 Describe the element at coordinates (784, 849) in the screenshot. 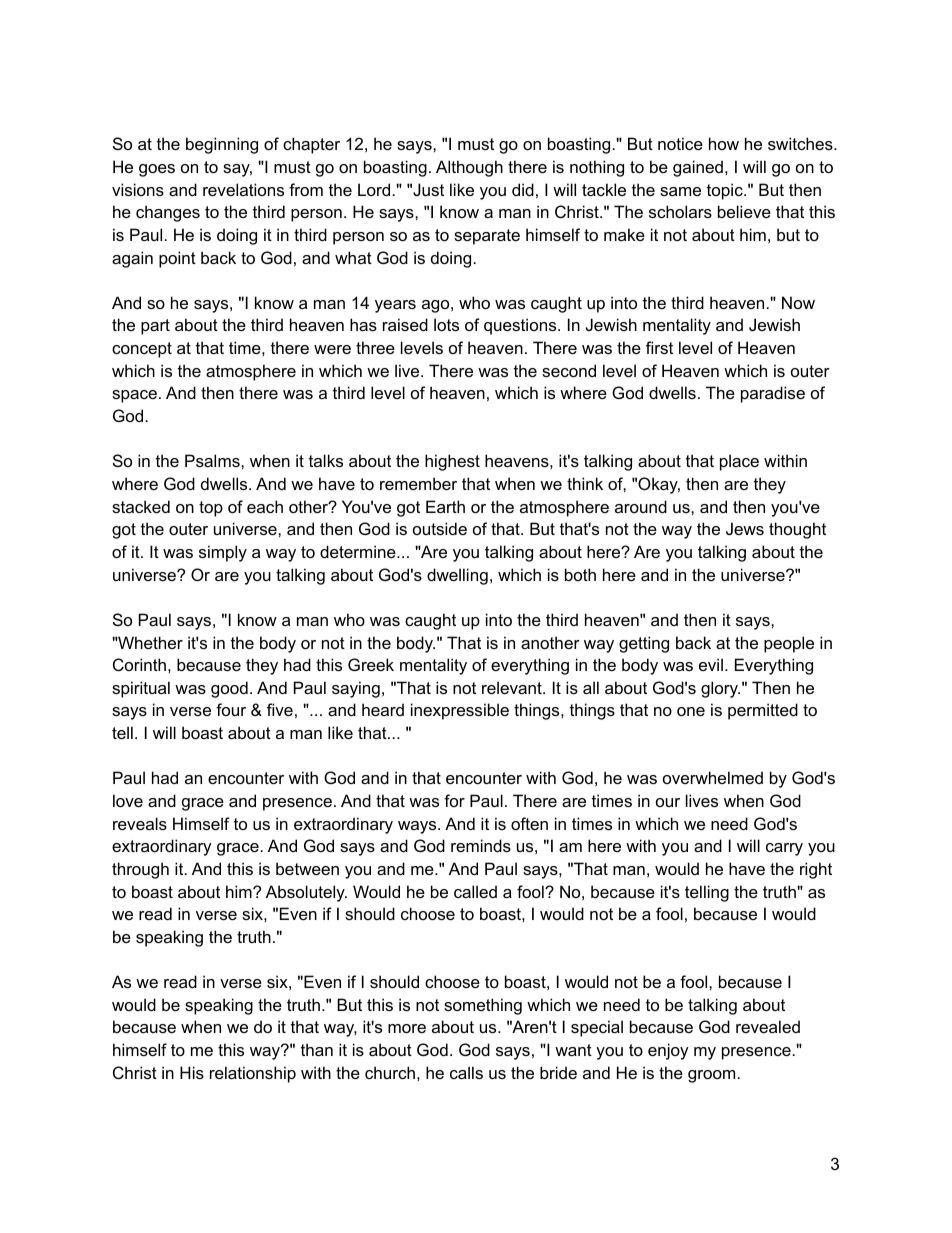

I see `carry` at that location.
